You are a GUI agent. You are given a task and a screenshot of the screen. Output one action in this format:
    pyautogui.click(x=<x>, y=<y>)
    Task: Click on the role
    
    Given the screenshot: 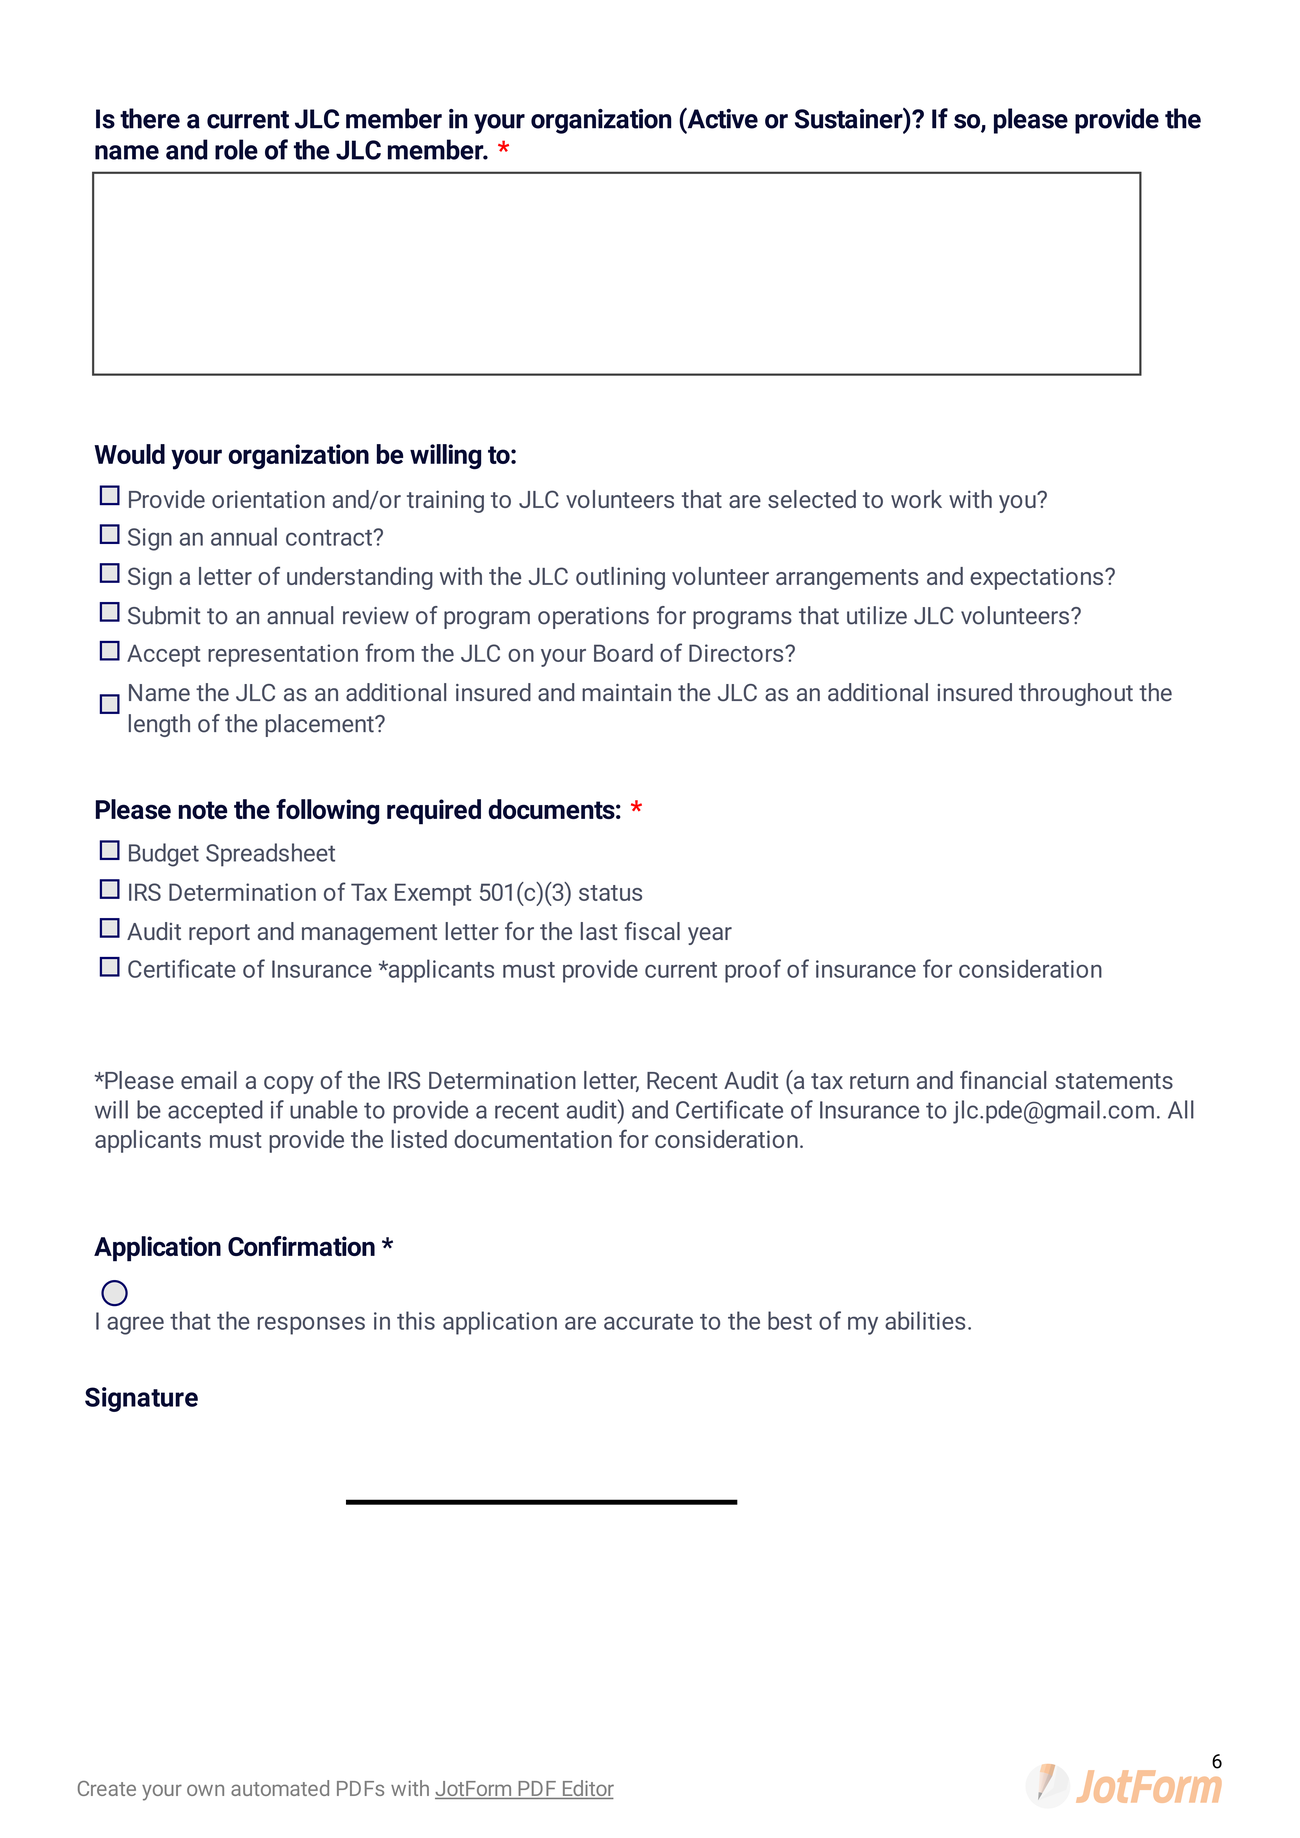 What is the action you would take?
    pyautogui.click(x=236, y=149)
